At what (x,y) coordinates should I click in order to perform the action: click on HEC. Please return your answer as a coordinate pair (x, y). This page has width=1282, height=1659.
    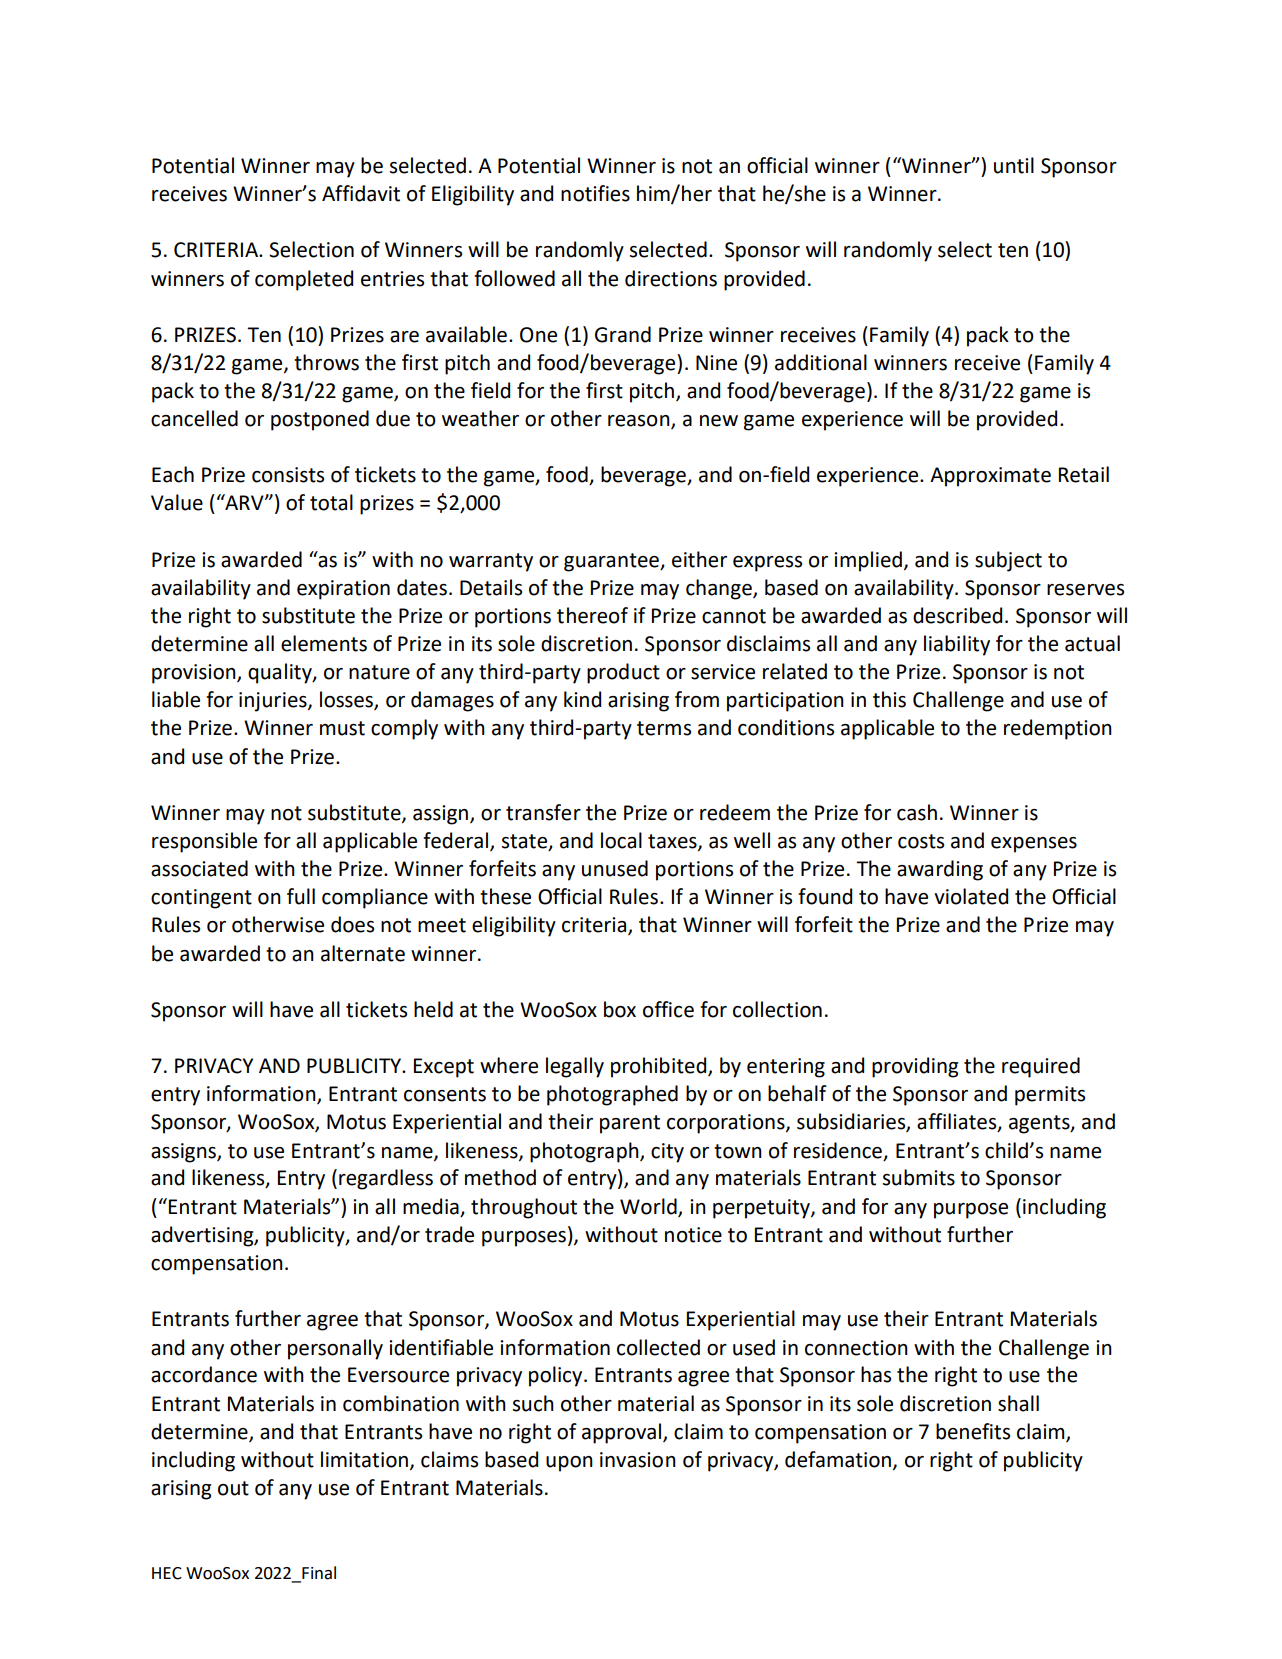
    Looking at the image, I should click on (167, 1573).
